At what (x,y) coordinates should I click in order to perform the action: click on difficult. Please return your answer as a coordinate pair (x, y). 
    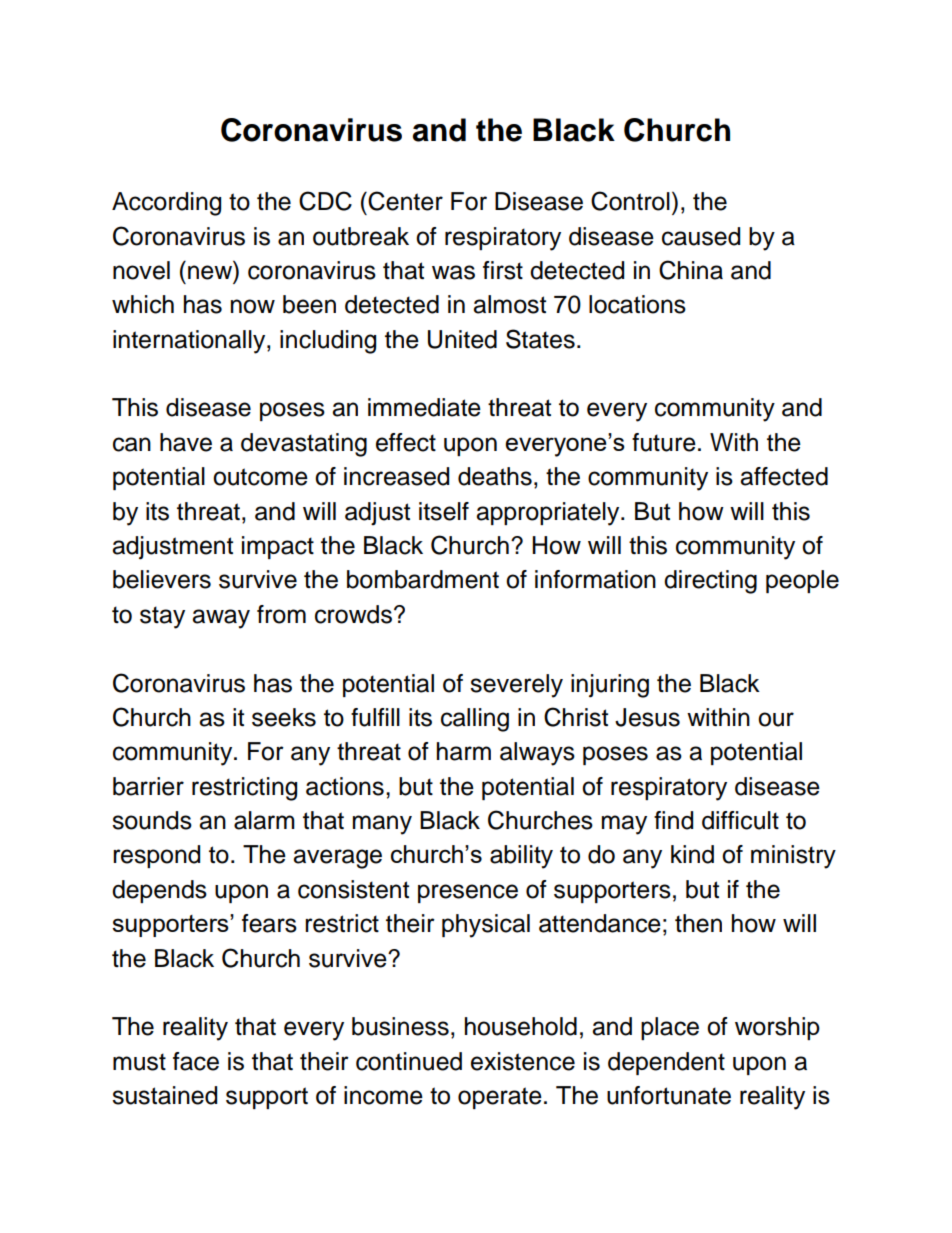
    Looking at the image, I should click on (740, 820).
